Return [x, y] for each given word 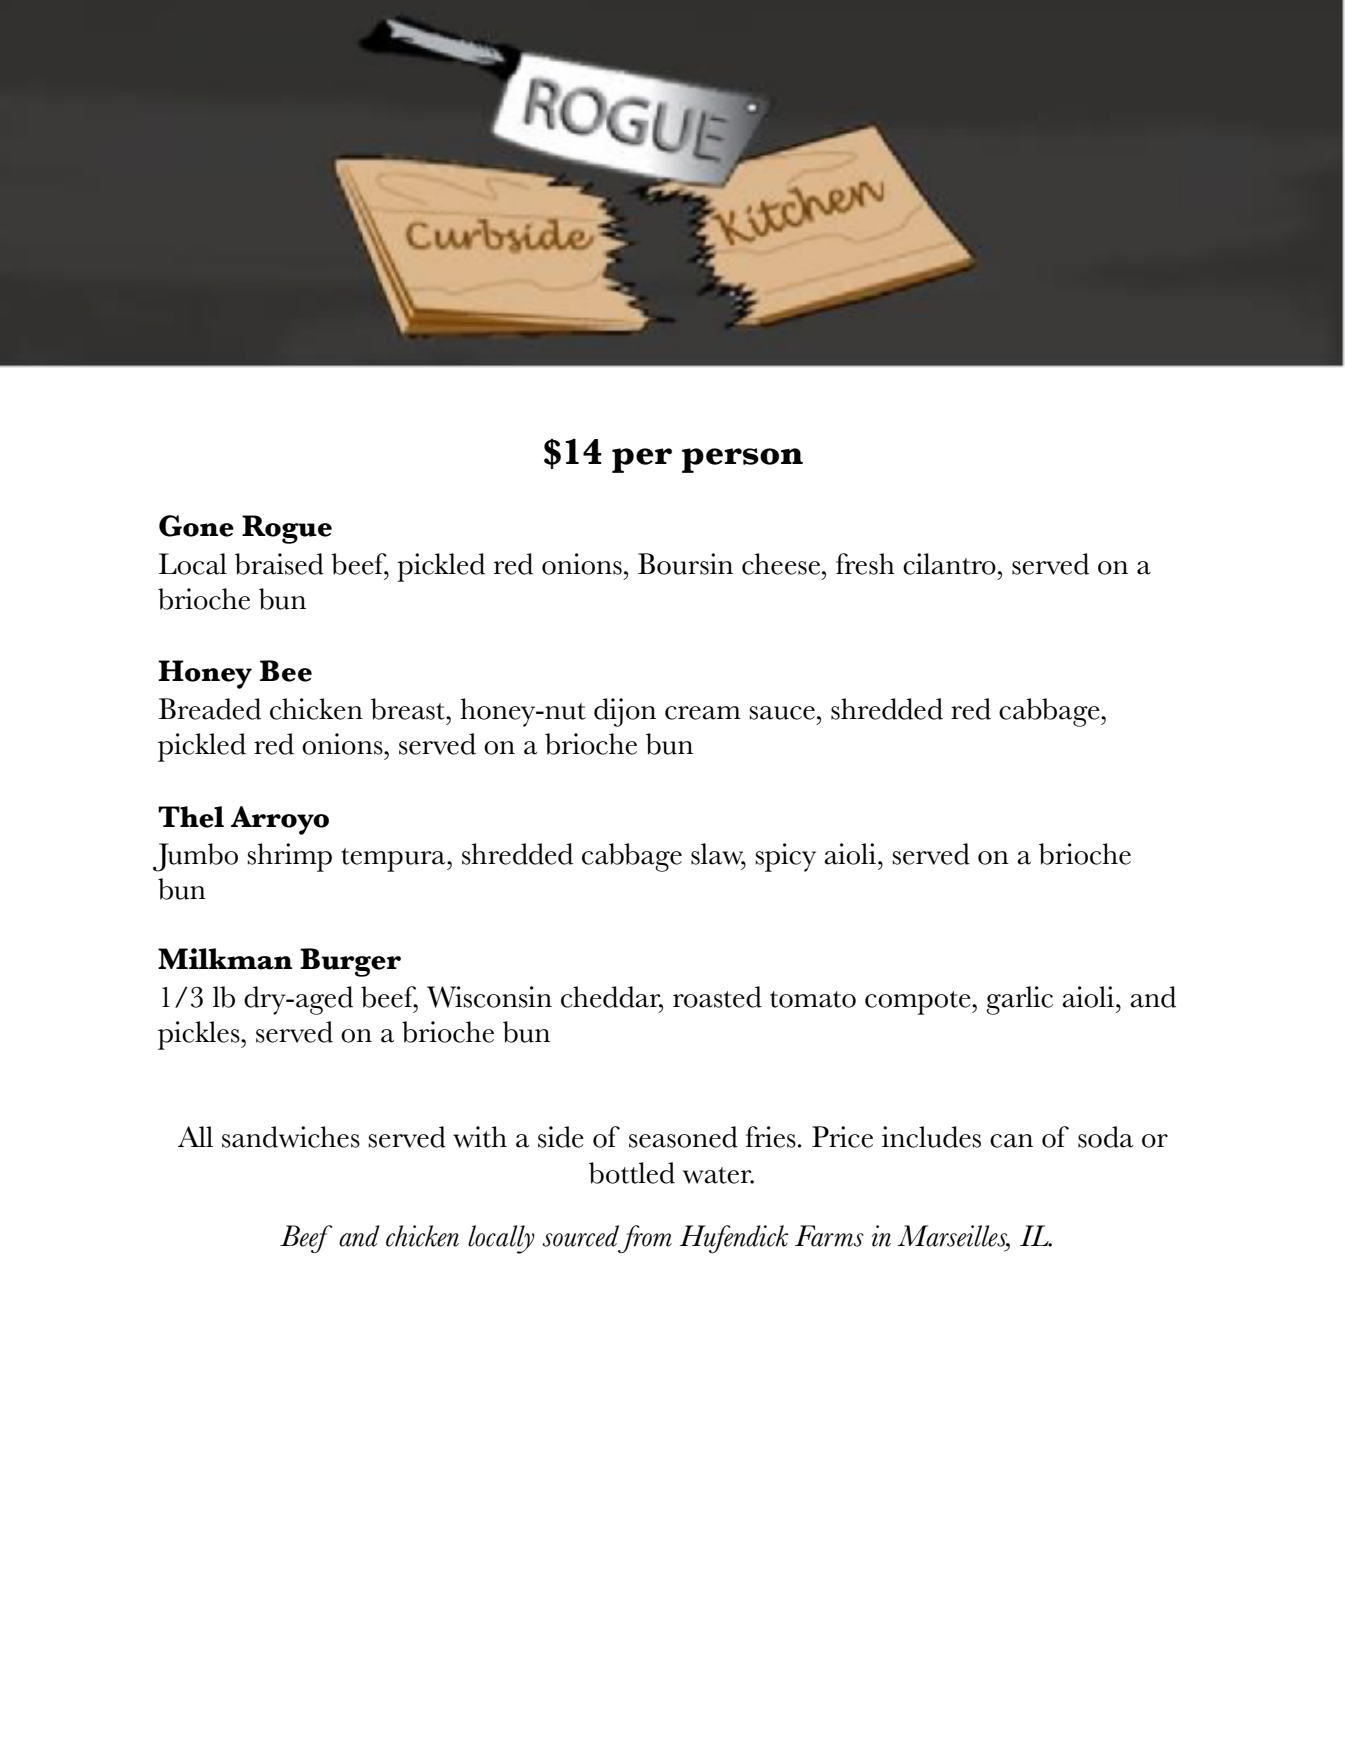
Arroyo [280, 820]
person [742, 460]
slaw [718, 855]
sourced [580, 1236]
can [1011, 1141]
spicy [785, 857]
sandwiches [291, 1137]
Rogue [287, 529]
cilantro [949, 564]
